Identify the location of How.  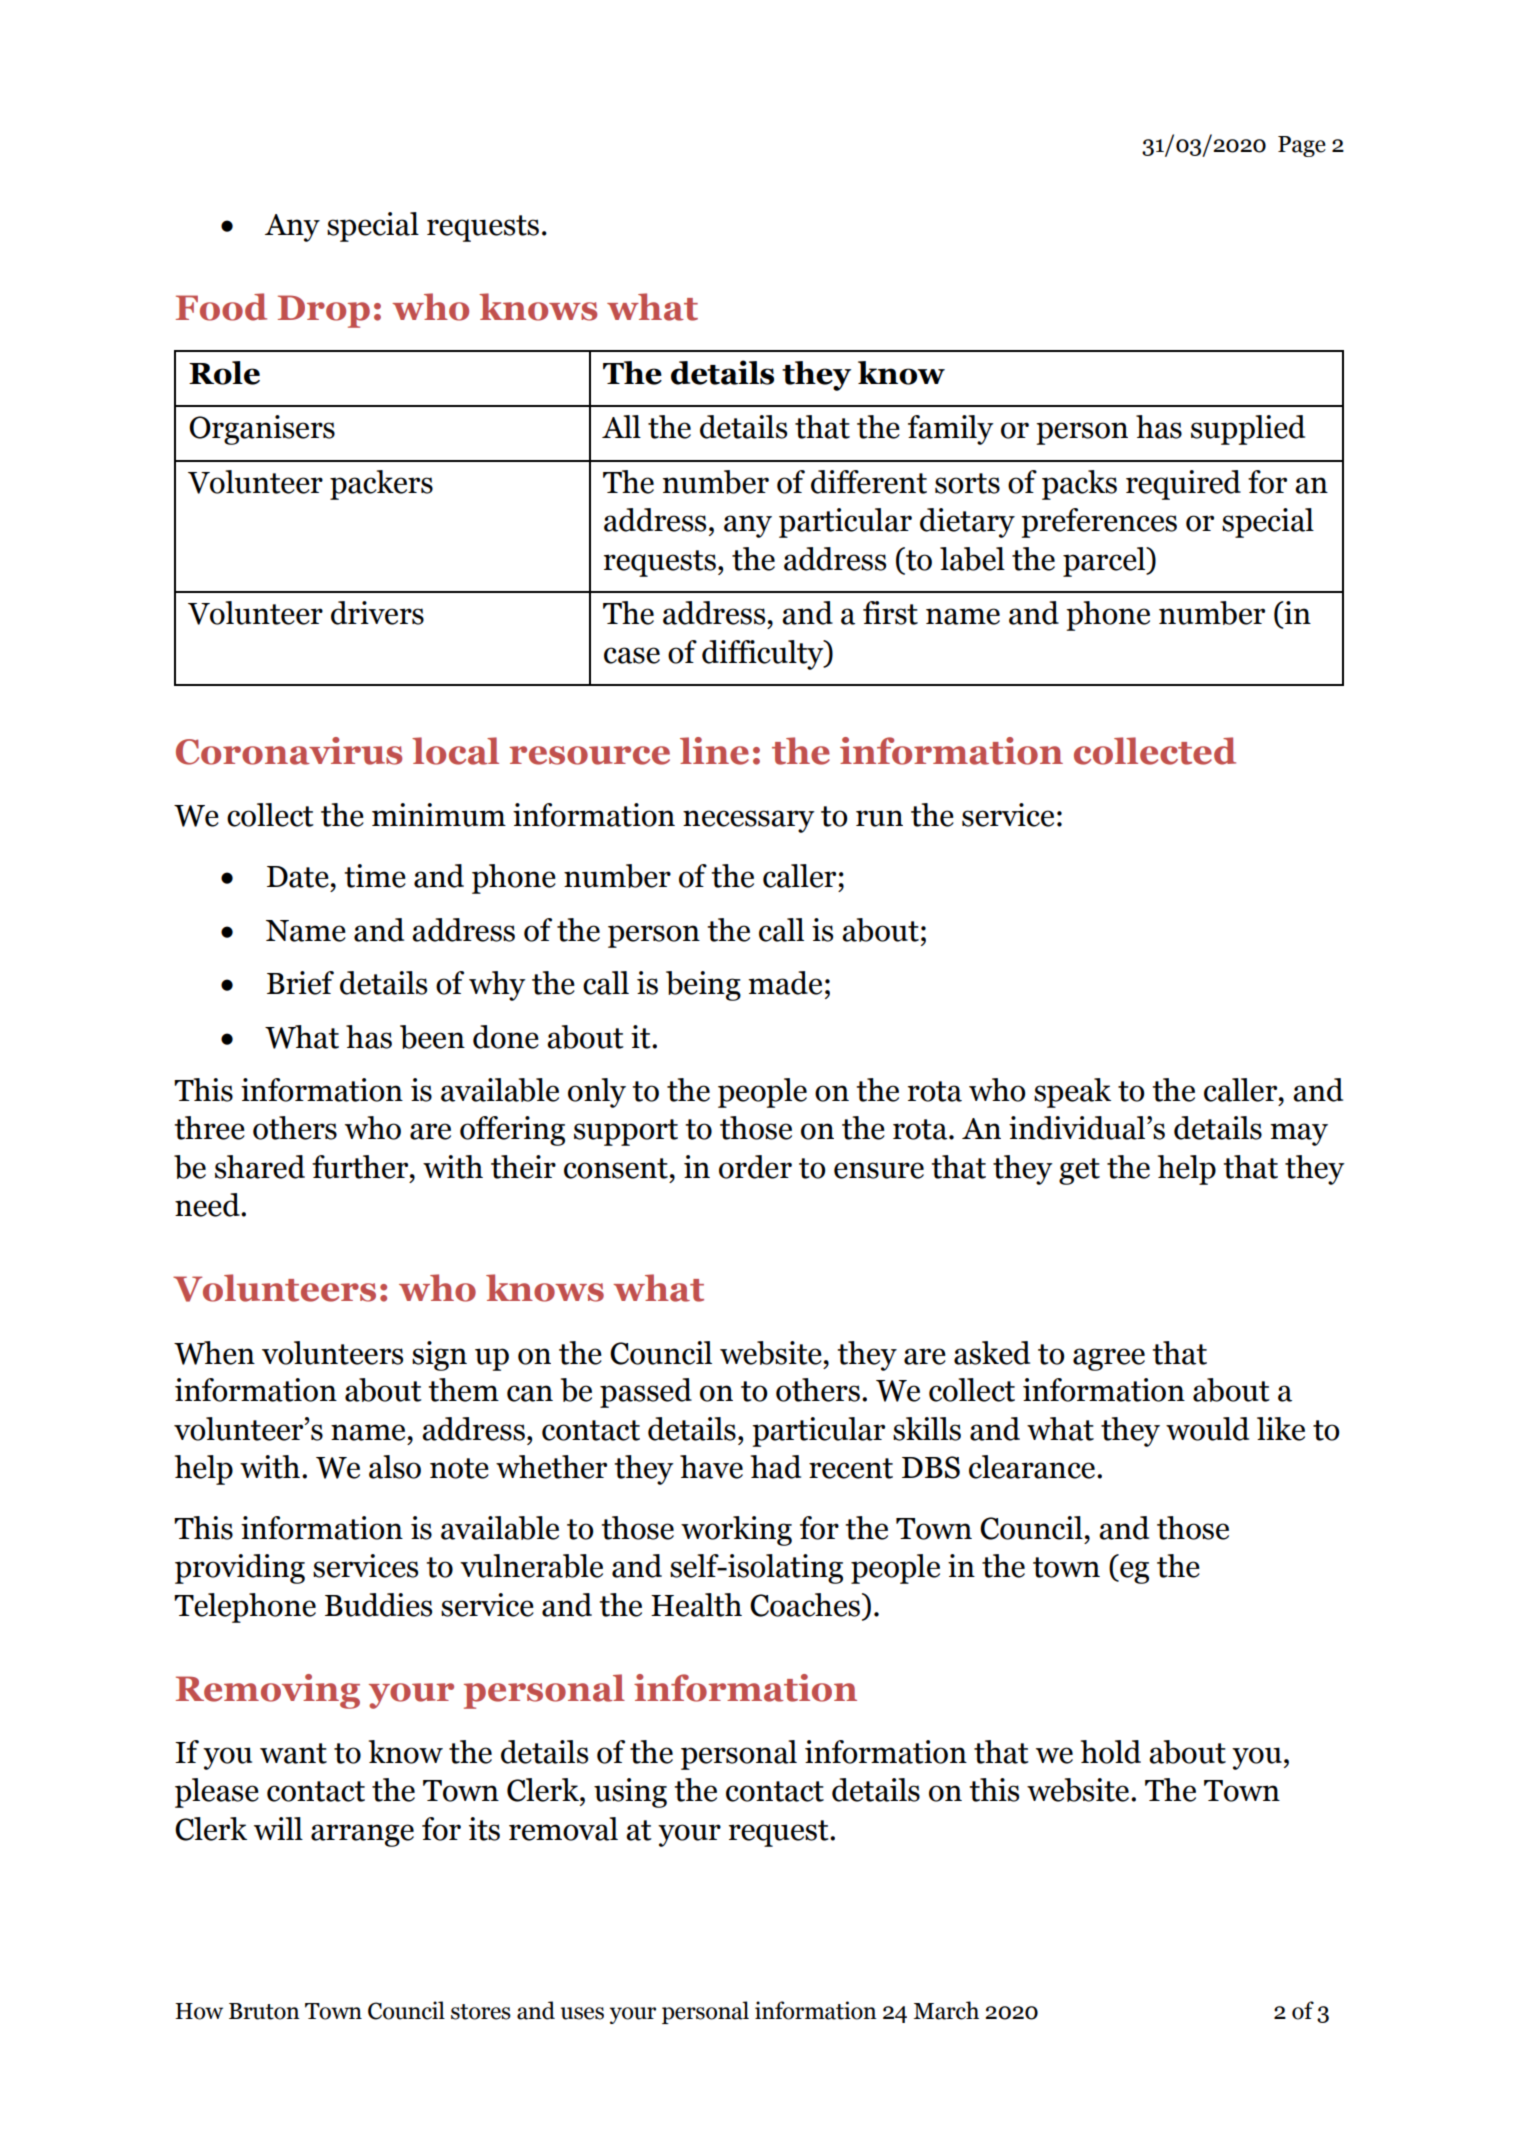
(199, 2011).
